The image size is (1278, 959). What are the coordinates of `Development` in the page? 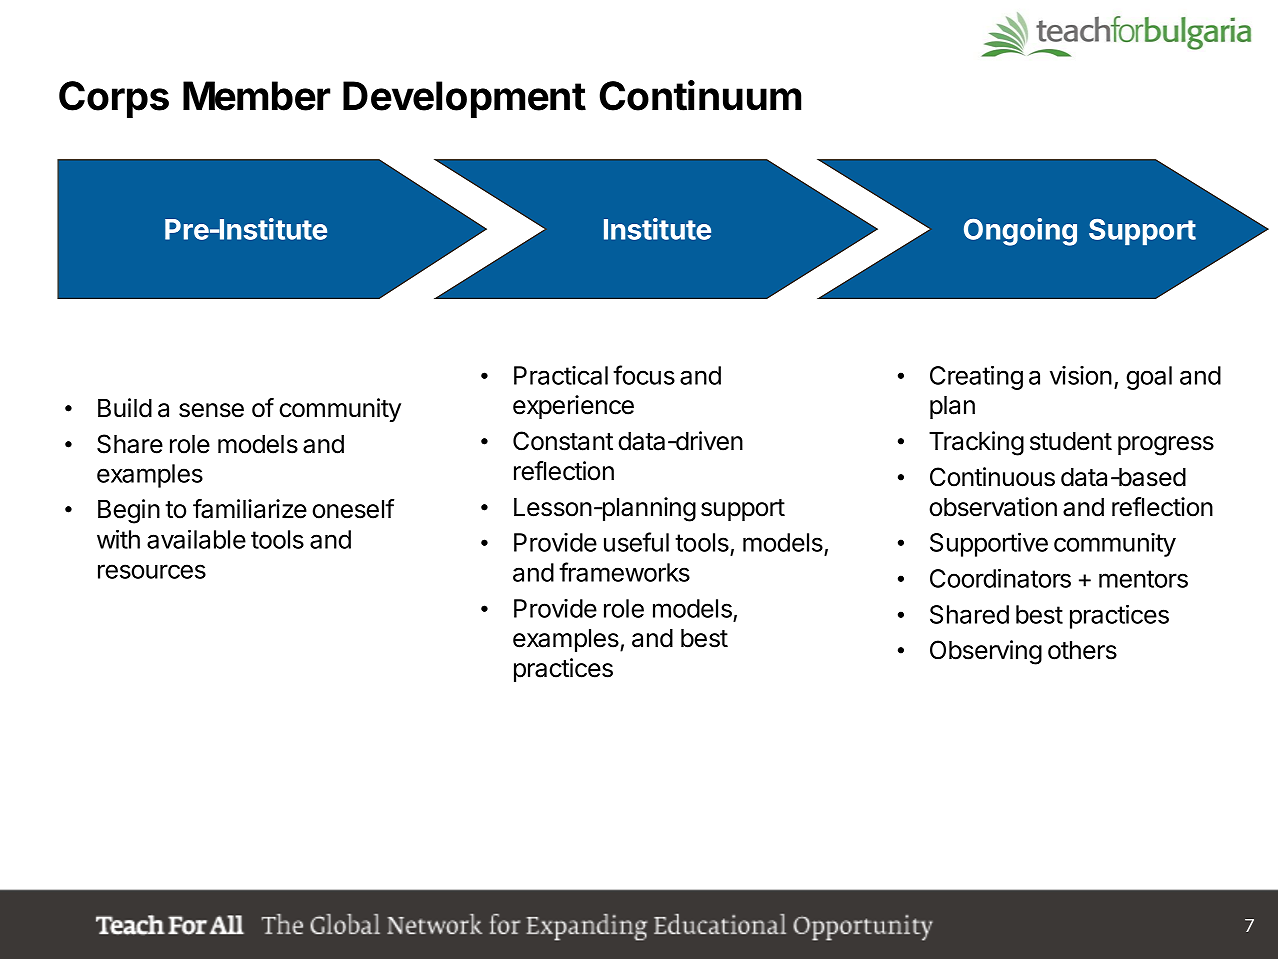 It's located at (464, 99).
